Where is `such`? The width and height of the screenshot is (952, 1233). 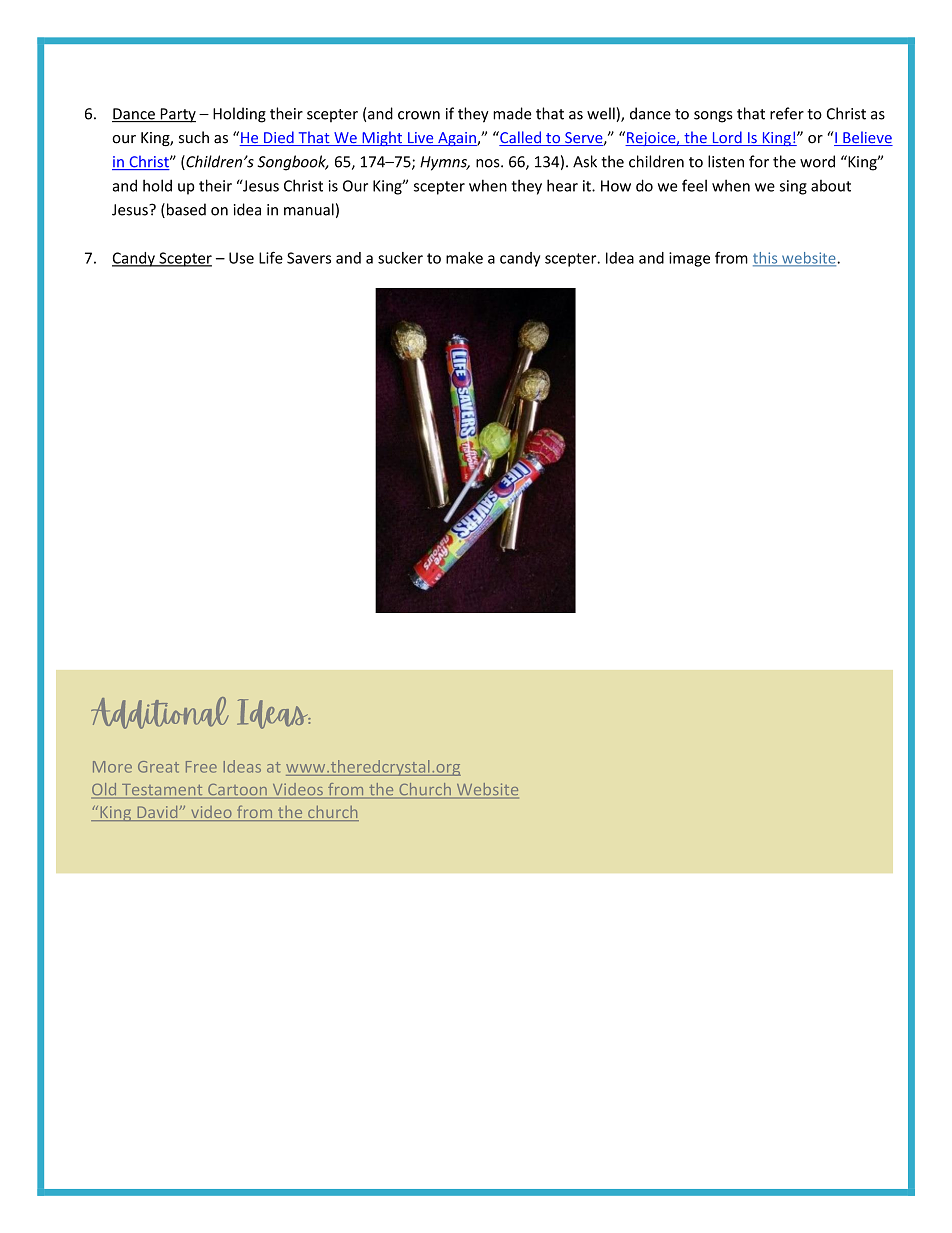 such is located at coordinates (194, 137).
